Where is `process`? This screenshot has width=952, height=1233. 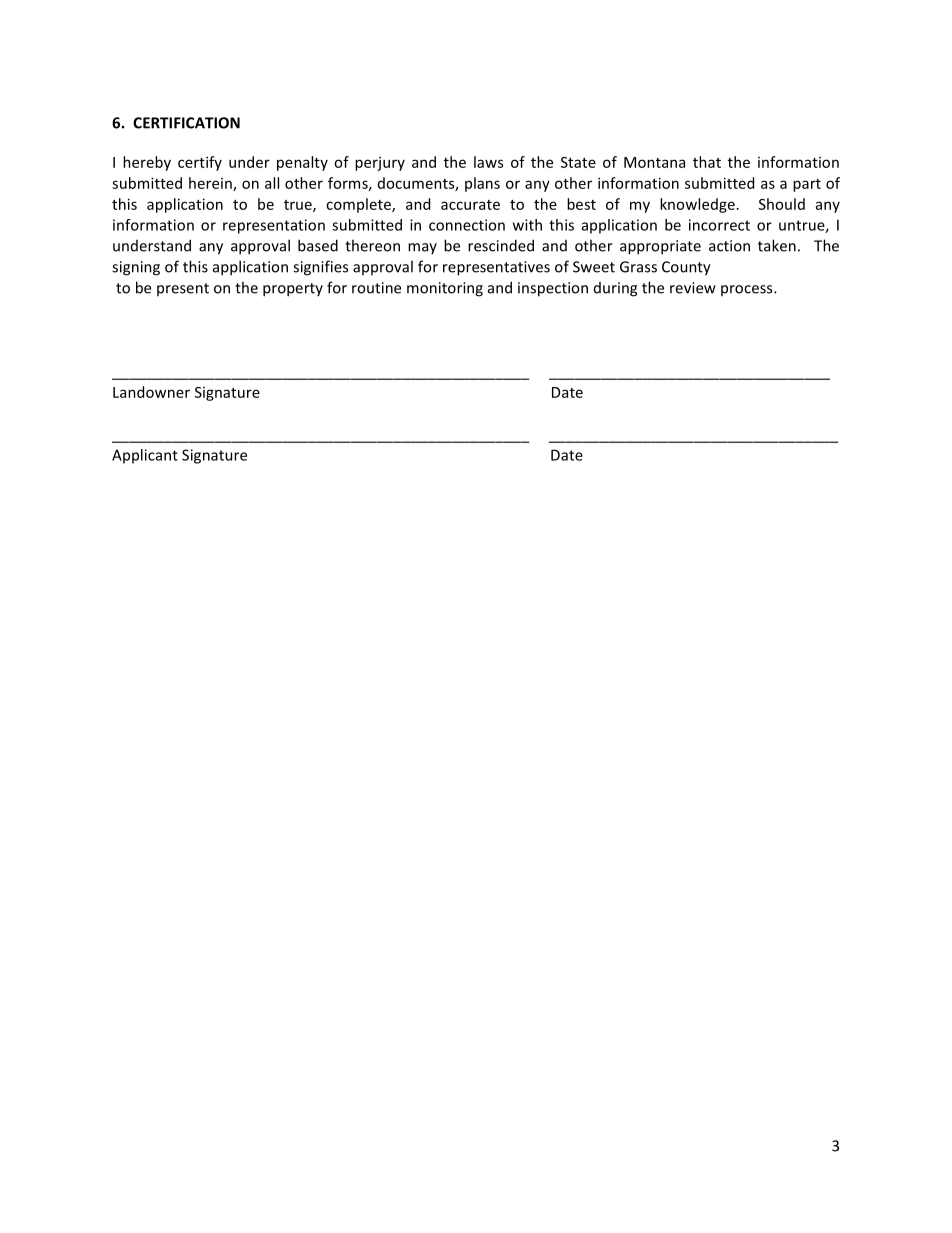
process is located at coordinates (748, 290).
